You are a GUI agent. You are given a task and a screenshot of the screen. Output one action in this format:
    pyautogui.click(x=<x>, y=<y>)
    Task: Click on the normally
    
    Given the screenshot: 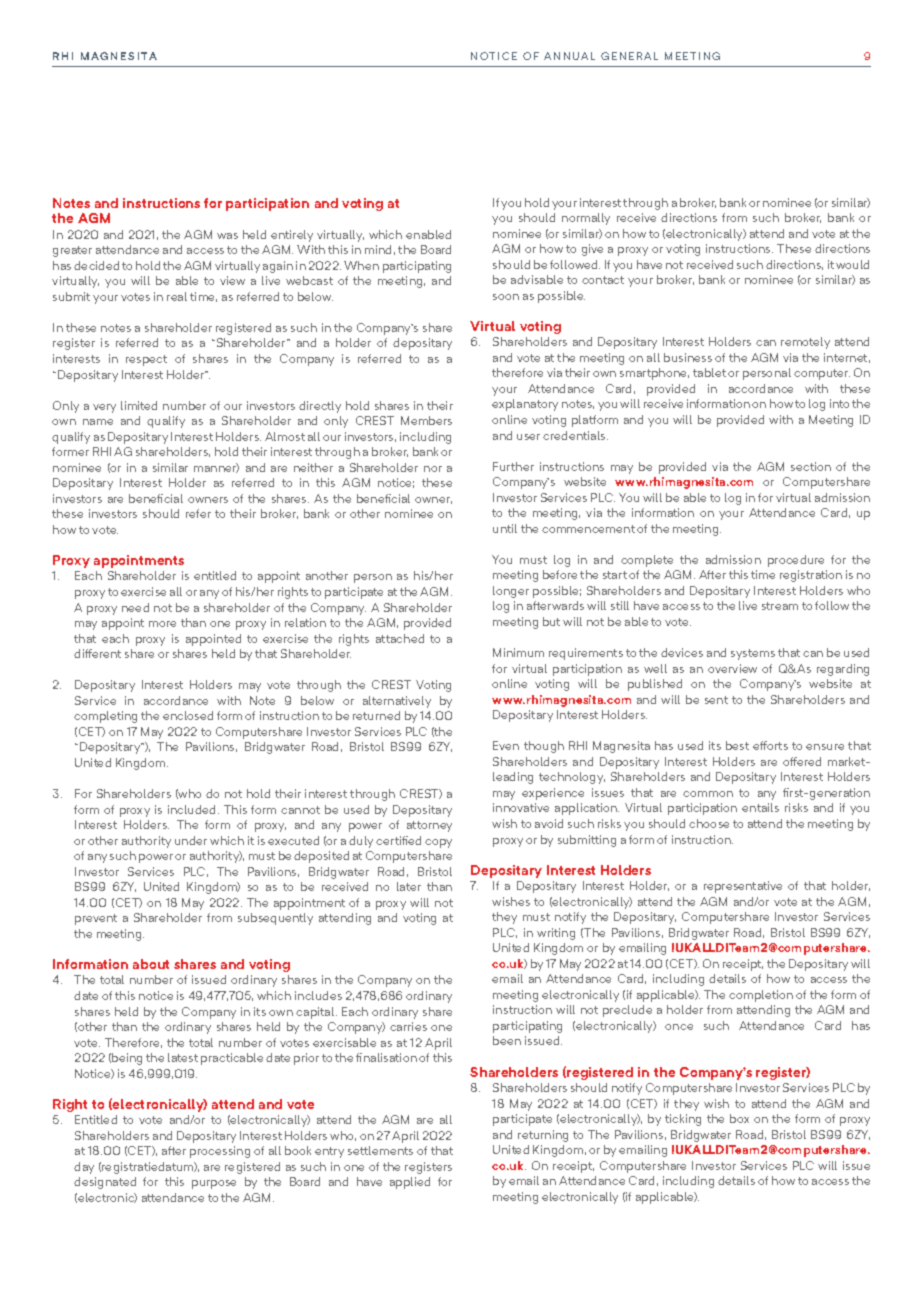 What is the action you would take?
    pyautogui.click(x=586, y=219)
